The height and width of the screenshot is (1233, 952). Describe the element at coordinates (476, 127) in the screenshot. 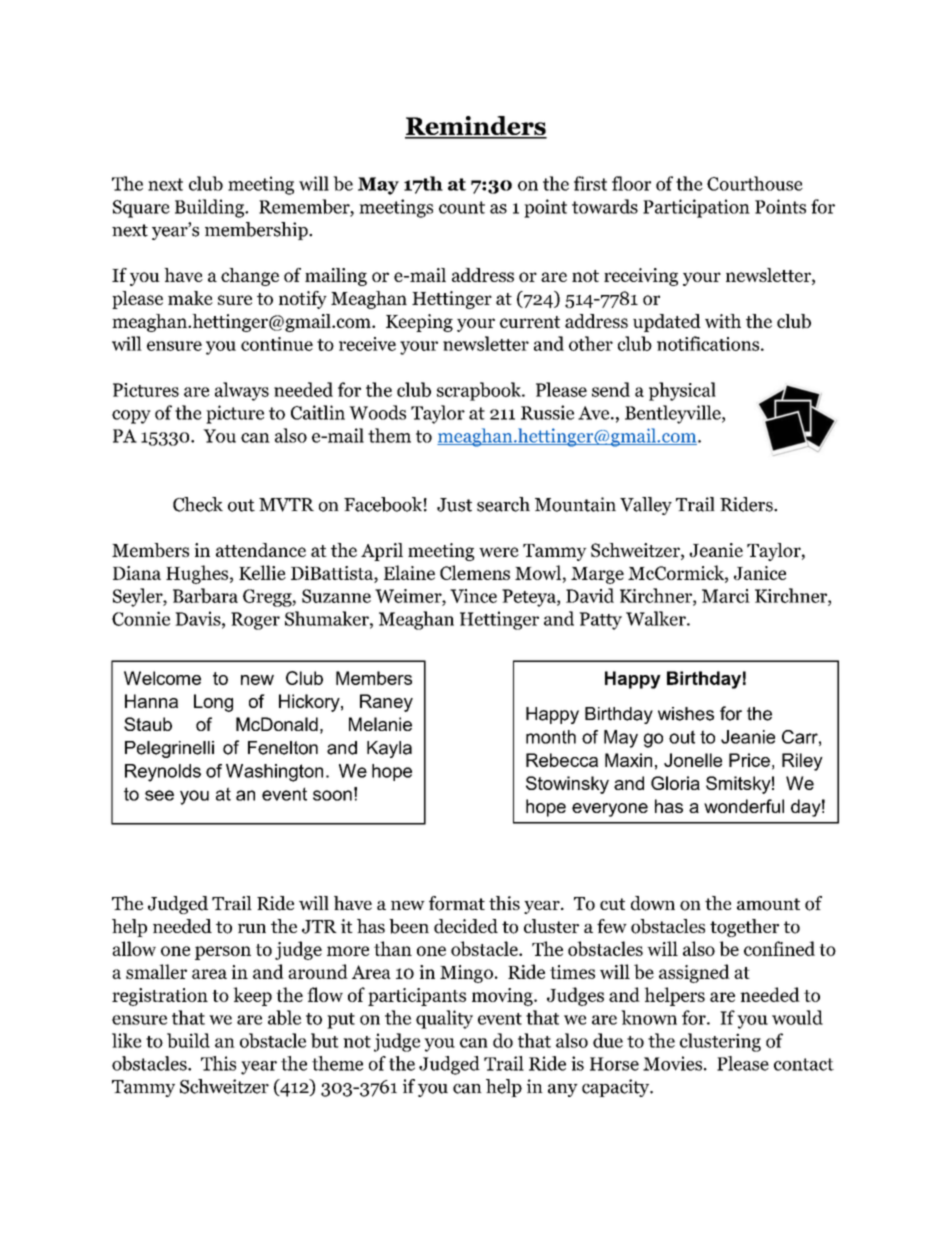

I see `Reminders` at that location.
